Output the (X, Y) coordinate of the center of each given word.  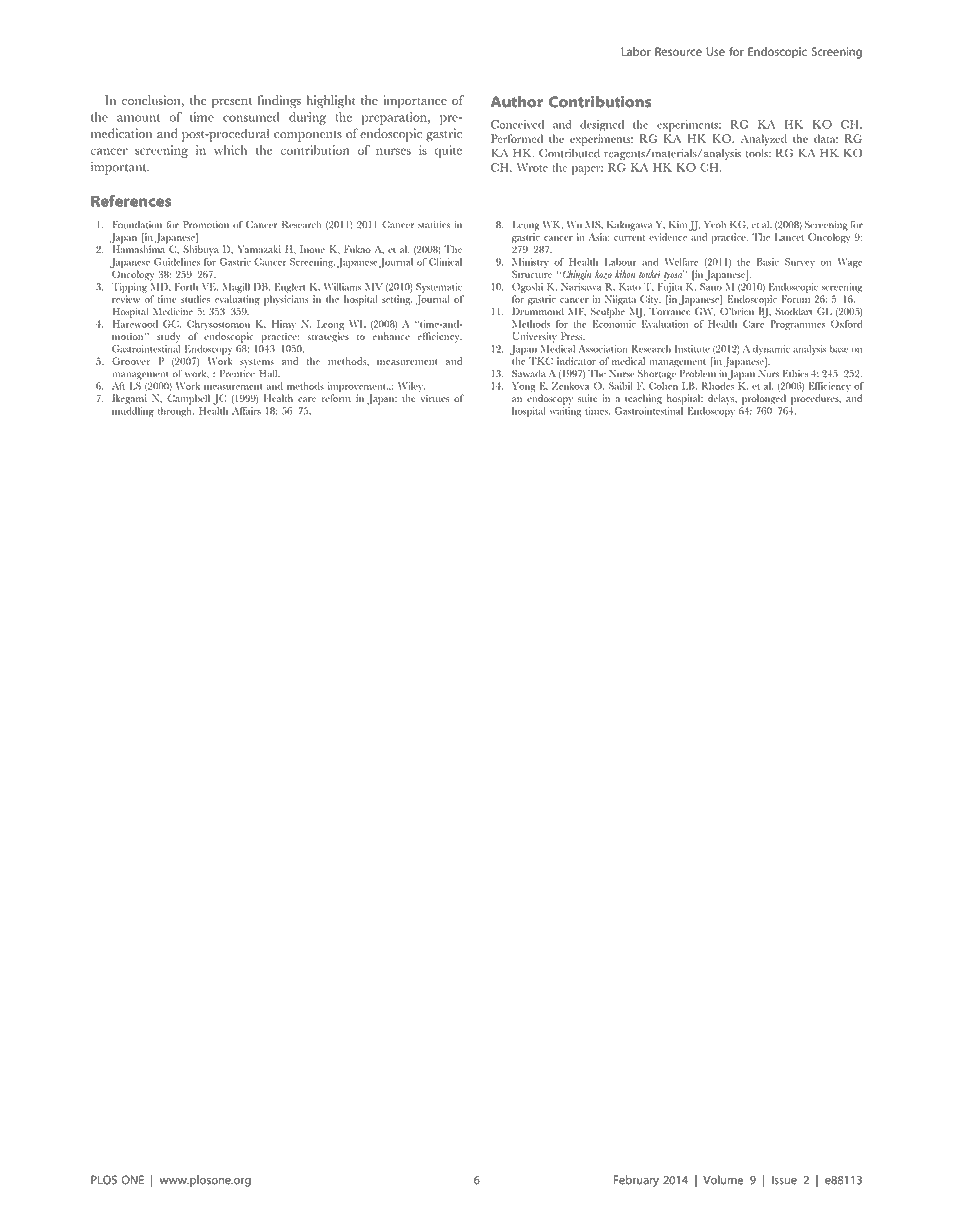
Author (517, 102)
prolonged (764, 399)
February (636, 1181)
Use (715, 51)
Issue (784, 1180)
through (176, 412)
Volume (723, 1180)
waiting (566, 412)
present (232, 103)
